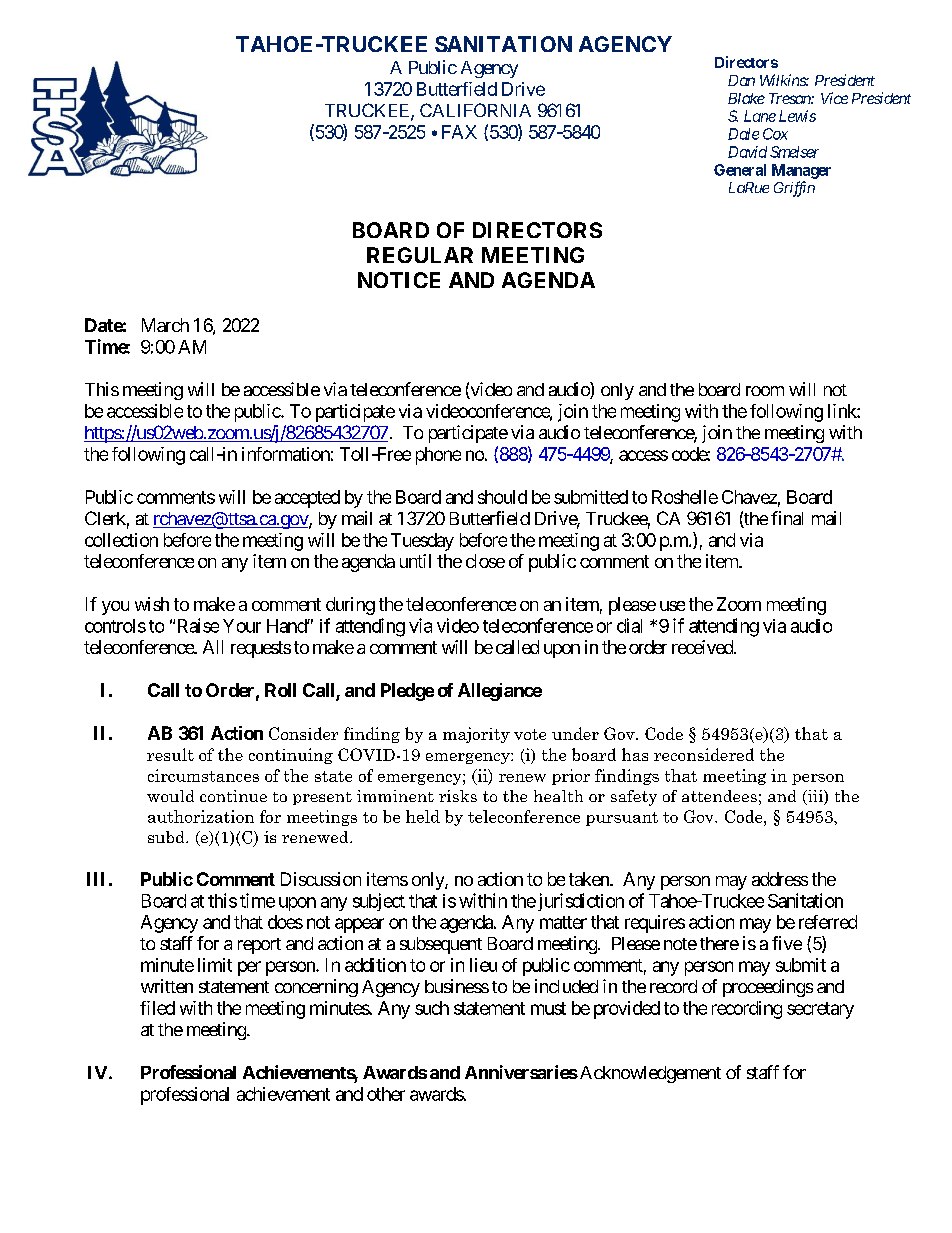 The height and width of the screenshot is (1233, 952). What do you see at coordinates (672, 606) in the screenshot?
I see `use` at bounding box center [672, 606].
